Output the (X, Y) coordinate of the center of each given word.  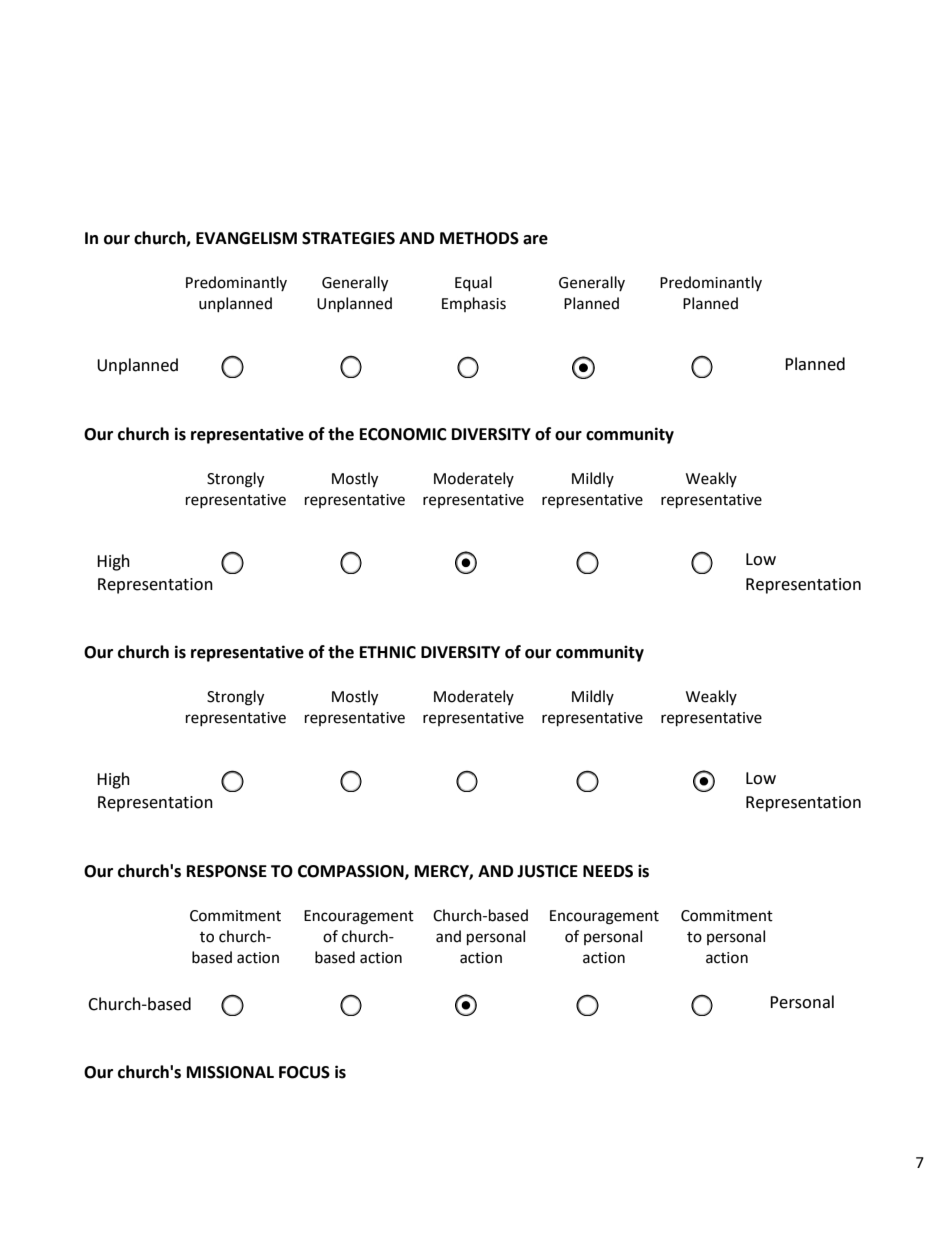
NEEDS (608, 871)
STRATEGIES (348, 238)
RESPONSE (227, 871)
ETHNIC (388, 652)
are (535, 240)
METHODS (479, 238)
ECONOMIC (403, 434)
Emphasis (474, 304)
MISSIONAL (230, 1072)
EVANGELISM (246, 238)
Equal (473, 284)
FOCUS (304, 1072)
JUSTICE (547, 871)
